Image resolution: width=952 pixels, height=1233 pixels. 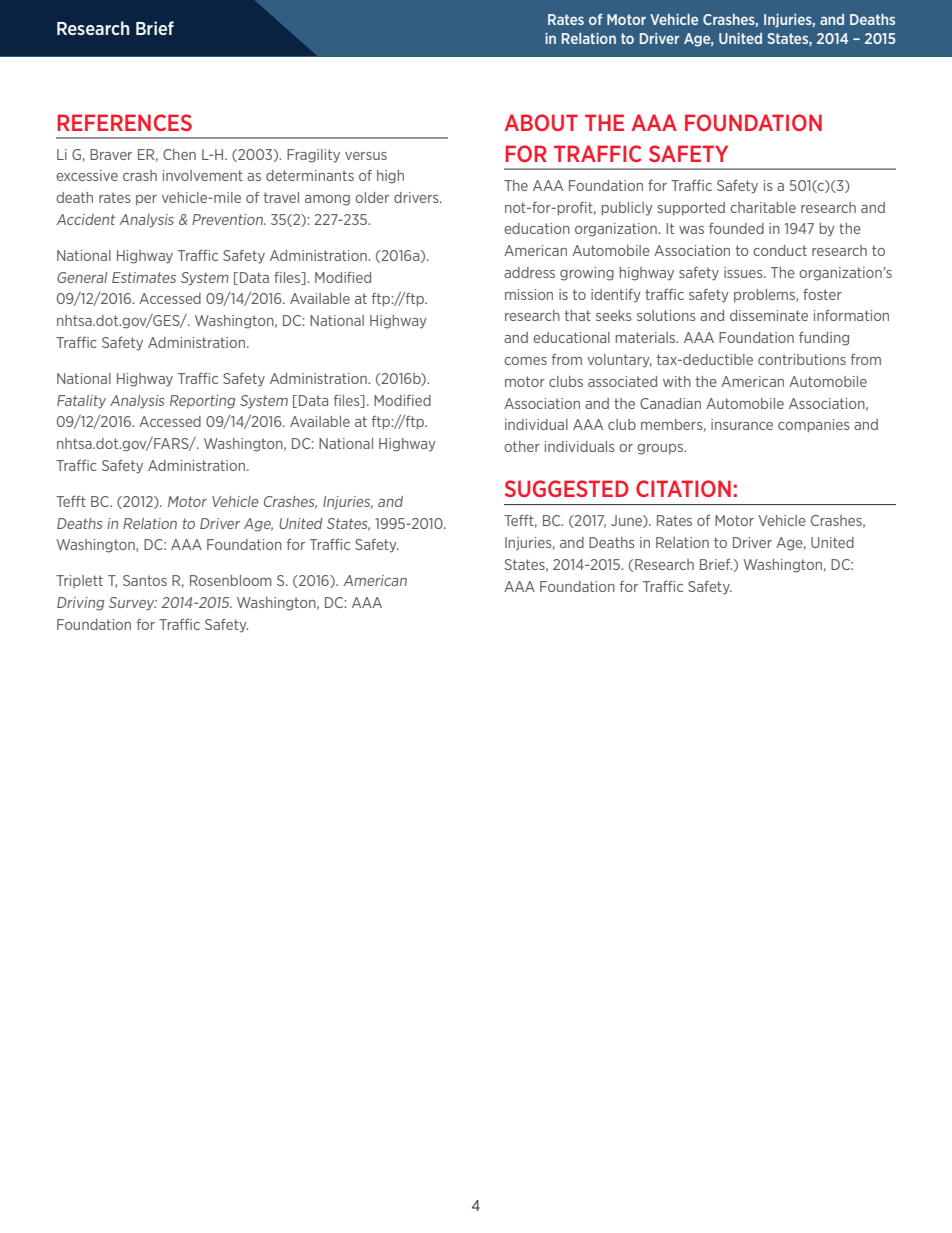 I want to click on mission, so click(x=529, y=294).
